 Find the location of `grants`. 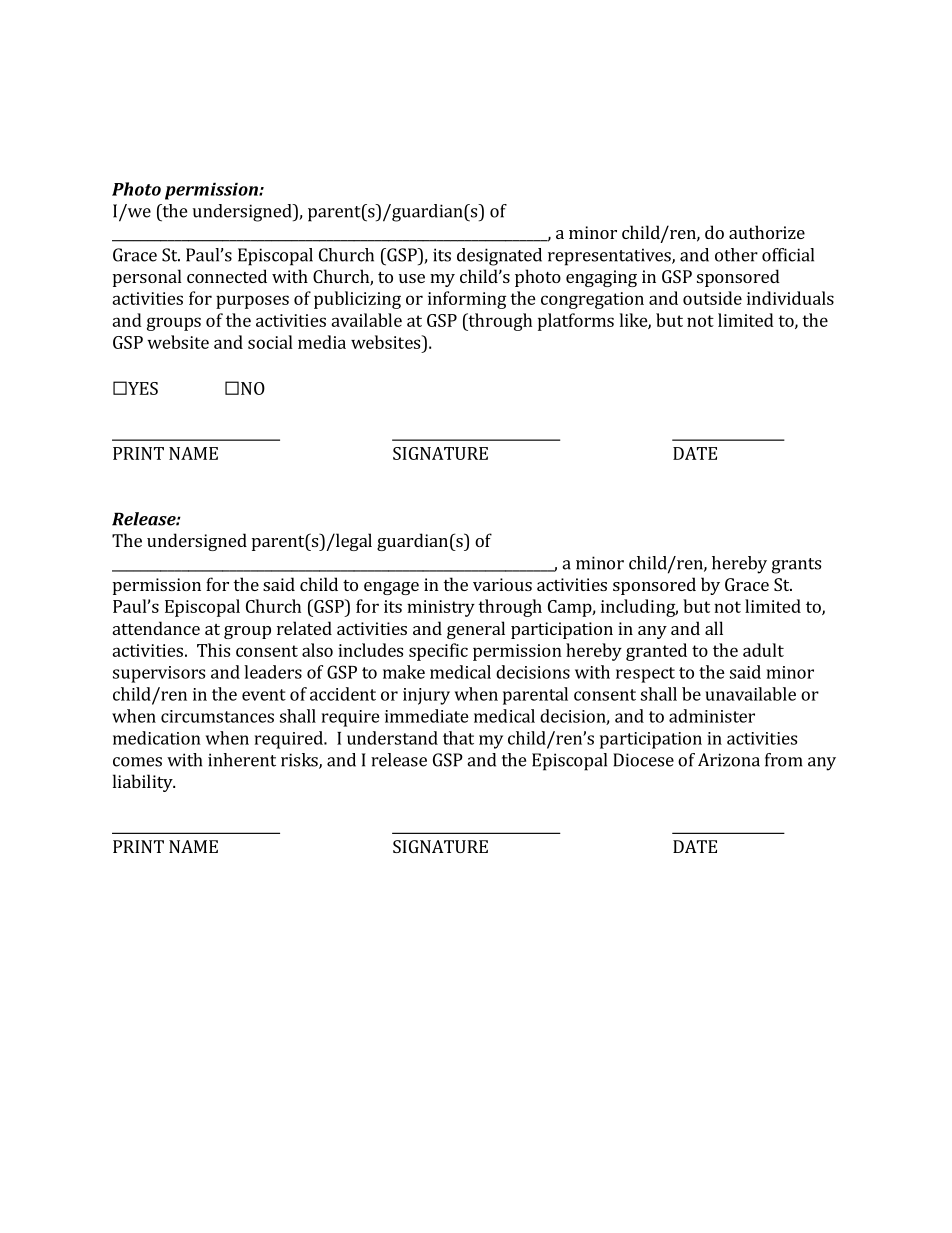

grants is located at coordinates (796, 566).
